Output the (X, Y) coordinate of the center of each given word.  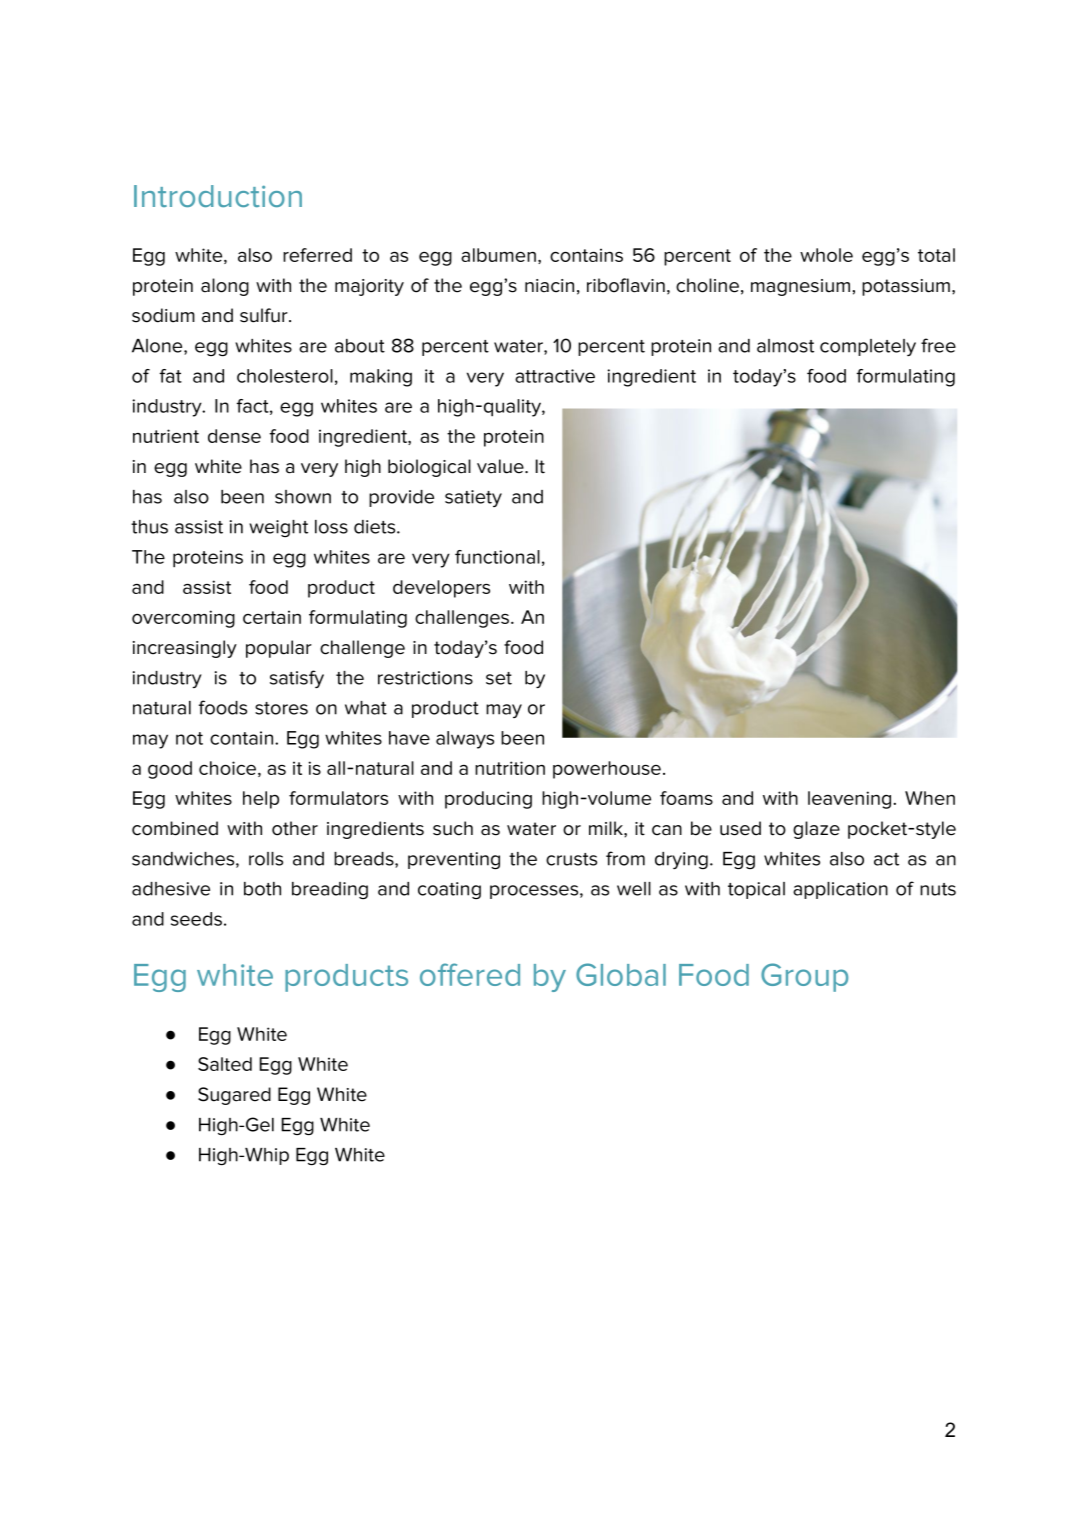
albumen (498, 255)
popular (279, 649)
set (499, 678)
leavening (851, 800)
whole (826, 255)
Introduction (218, 196)
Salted (225, 1064)
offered (470, 974)
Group (804, 977)
